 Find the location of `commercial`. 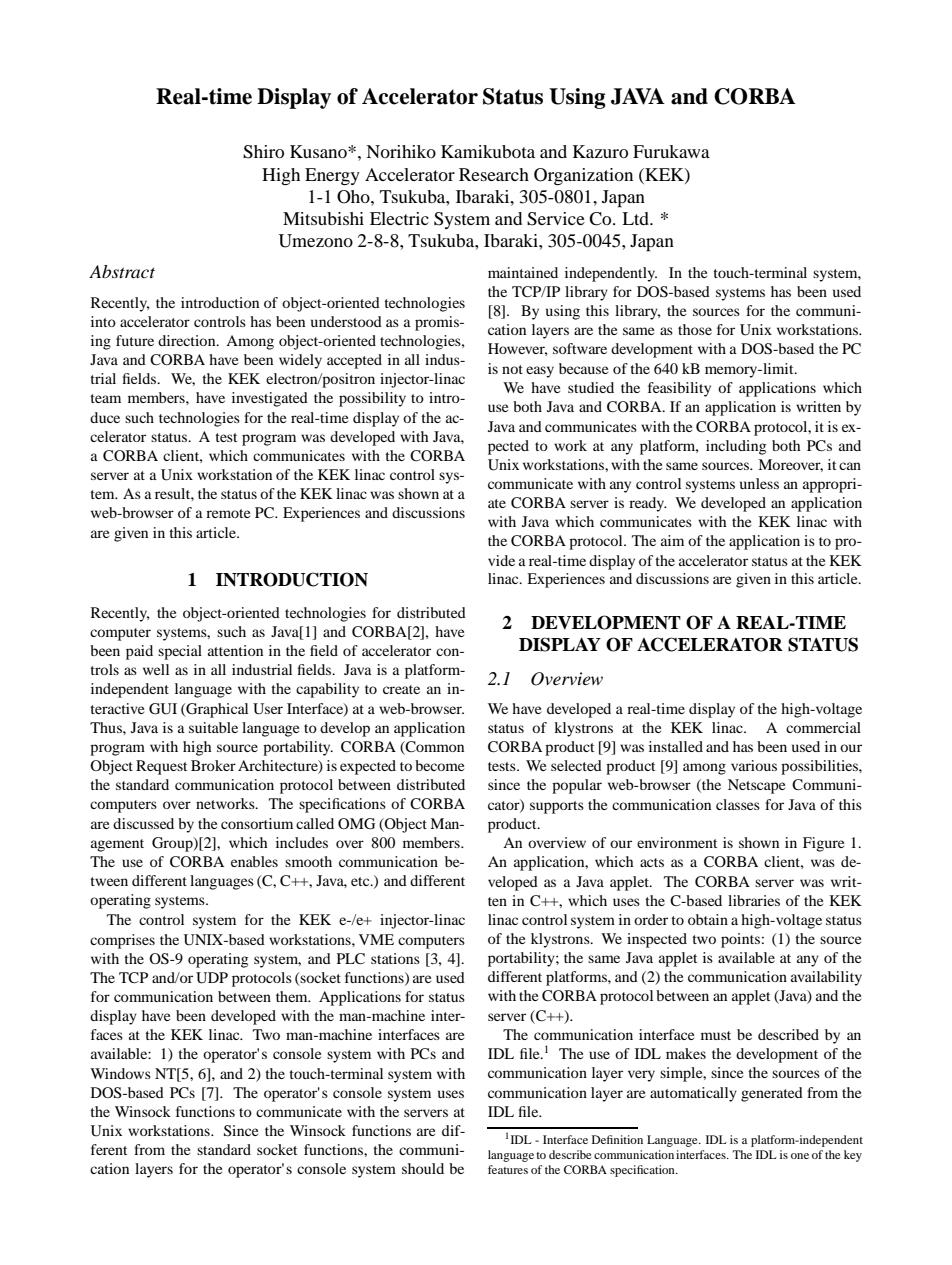

commercial is located at coordinates (823, 727).
